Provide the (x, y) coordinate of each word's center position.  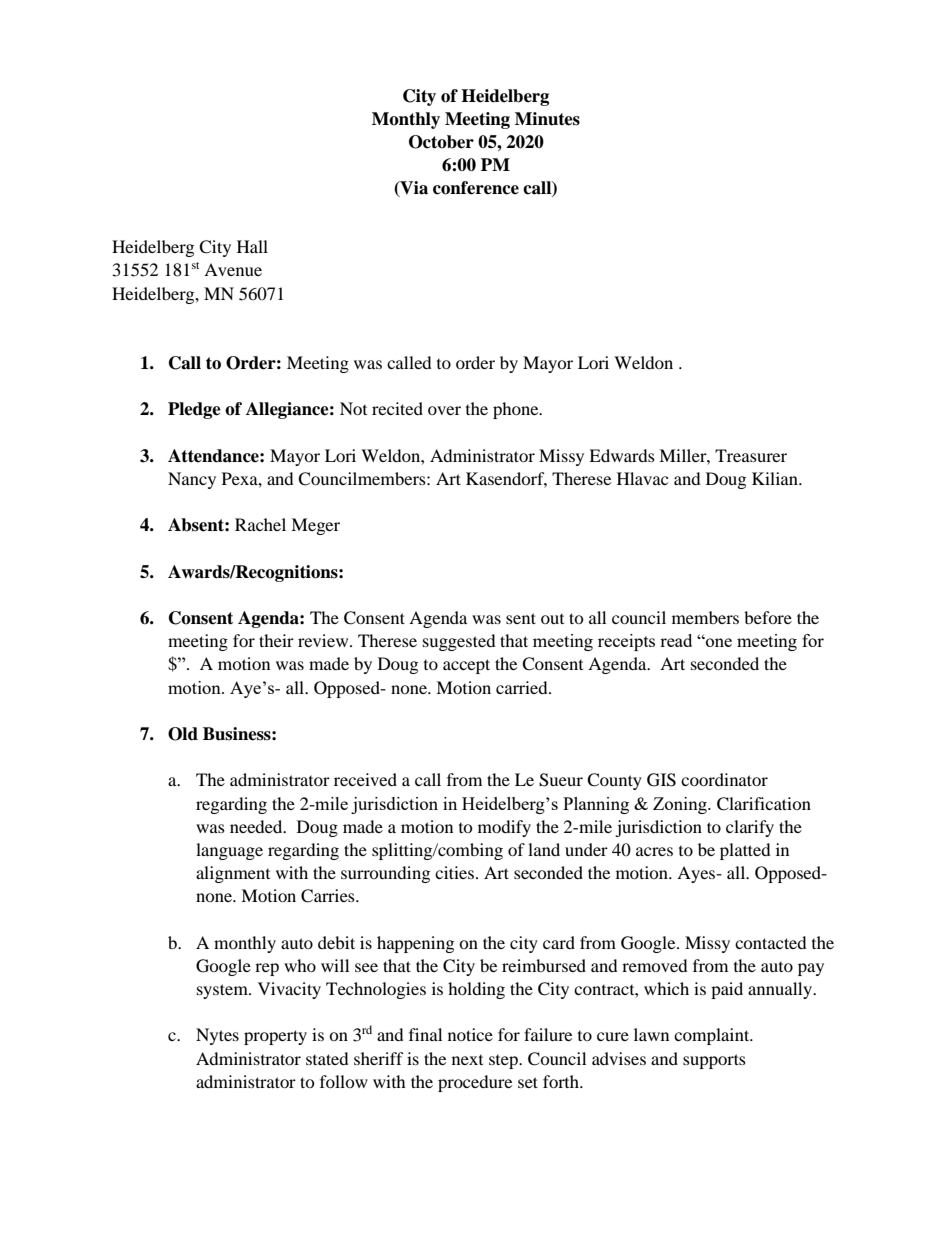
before (768, 617)
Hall (252, 246)
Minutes (547, 119)
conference (476, 188)
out (552, 619)
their (276, 640)
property (275, 1037)
